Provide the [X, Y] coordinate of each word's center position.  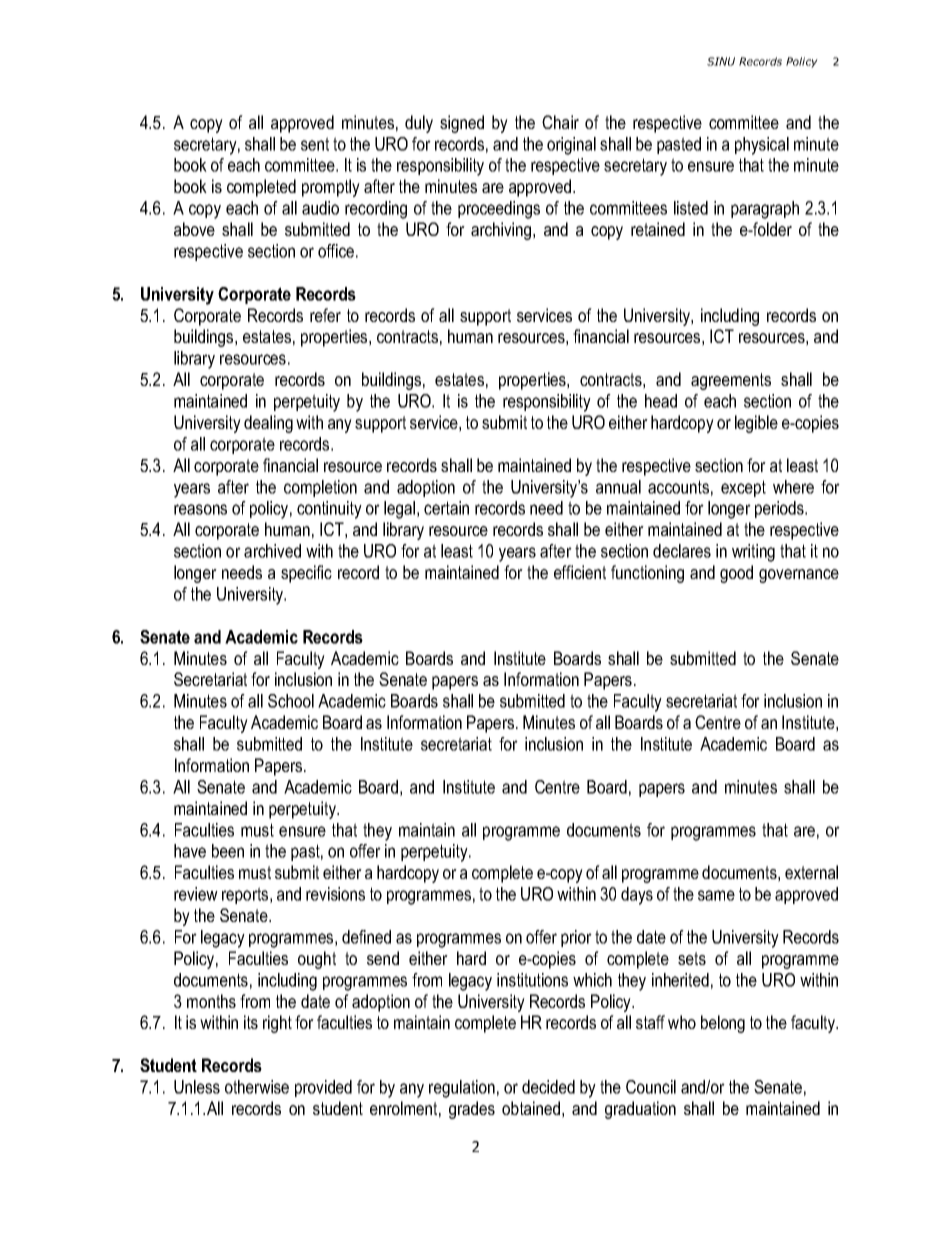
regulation [462, 1089]
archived [272, 551]
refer [325, 315]
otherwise [257, 1087]
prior [576, 938]
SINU [721, 61]
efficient [580, 572]
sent [315, 144]
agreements [731, 381]
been [228, 851]
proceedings [499, 210]
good [736, 574]
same [716, 895]
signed [462, 124]
